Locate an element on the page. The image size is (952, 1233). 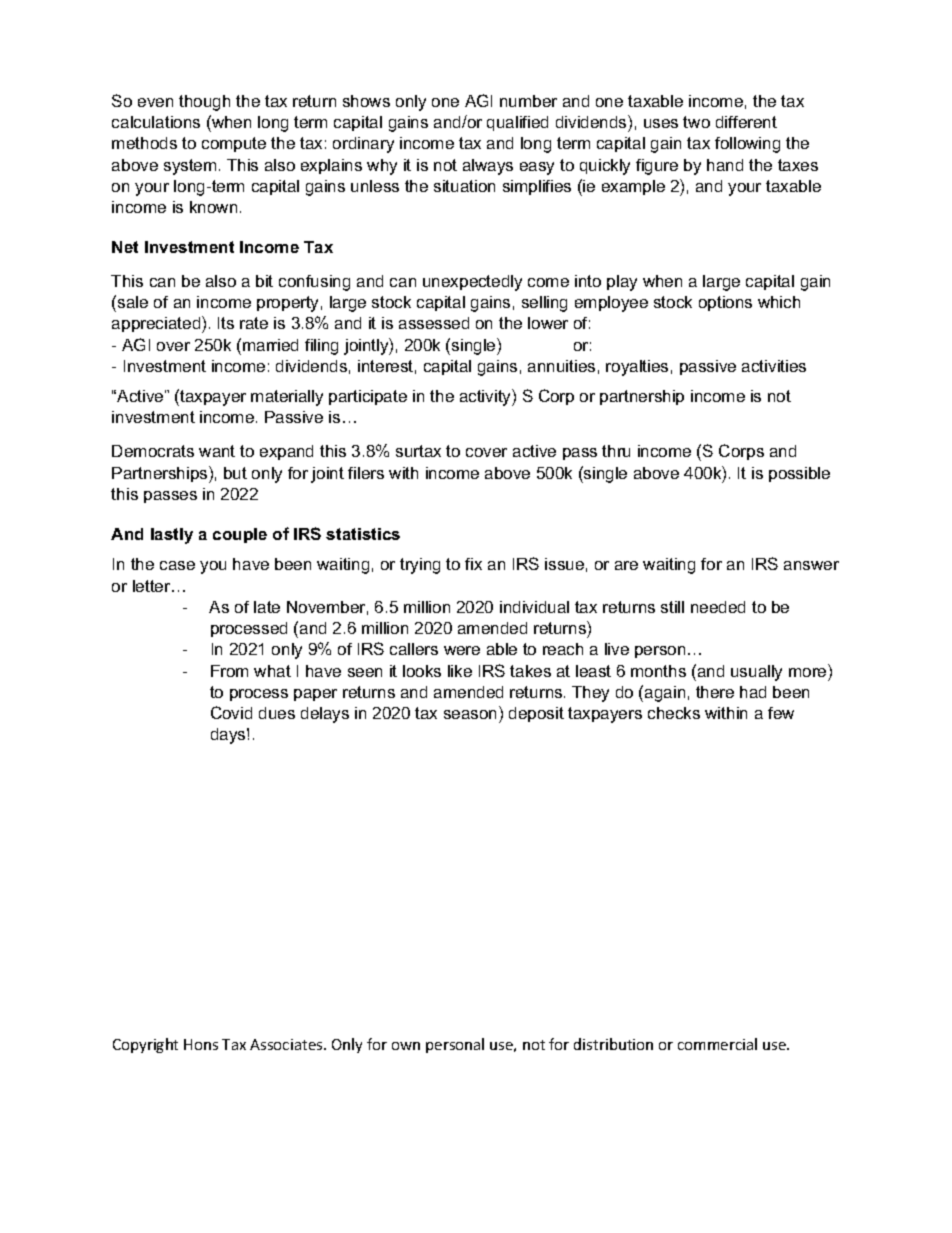
compute is located at coordinates (234, 144).
